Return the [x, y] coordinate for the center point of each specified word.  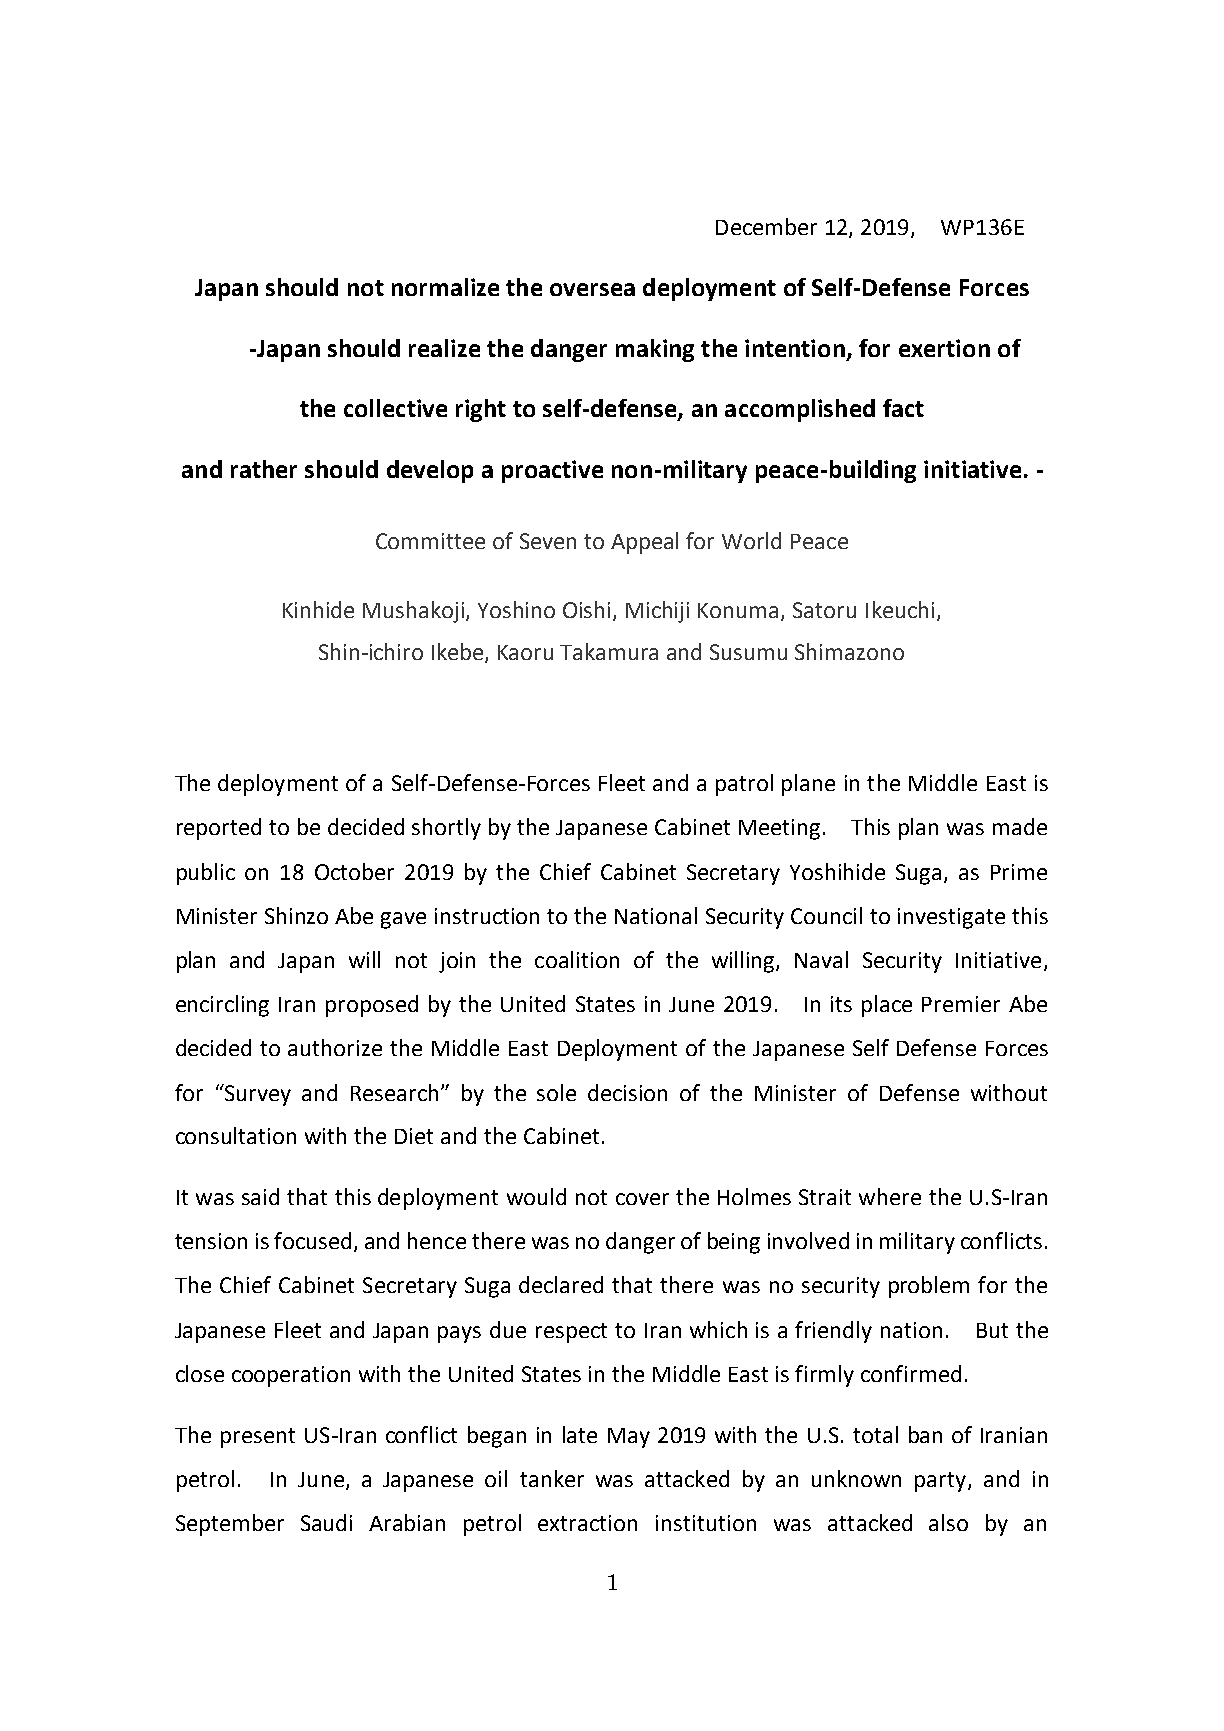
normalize [445, 287]
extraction [587, 1523]
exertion [944, 348]
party [942, 1482]
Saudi [326, 1522]
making [655, 350]
